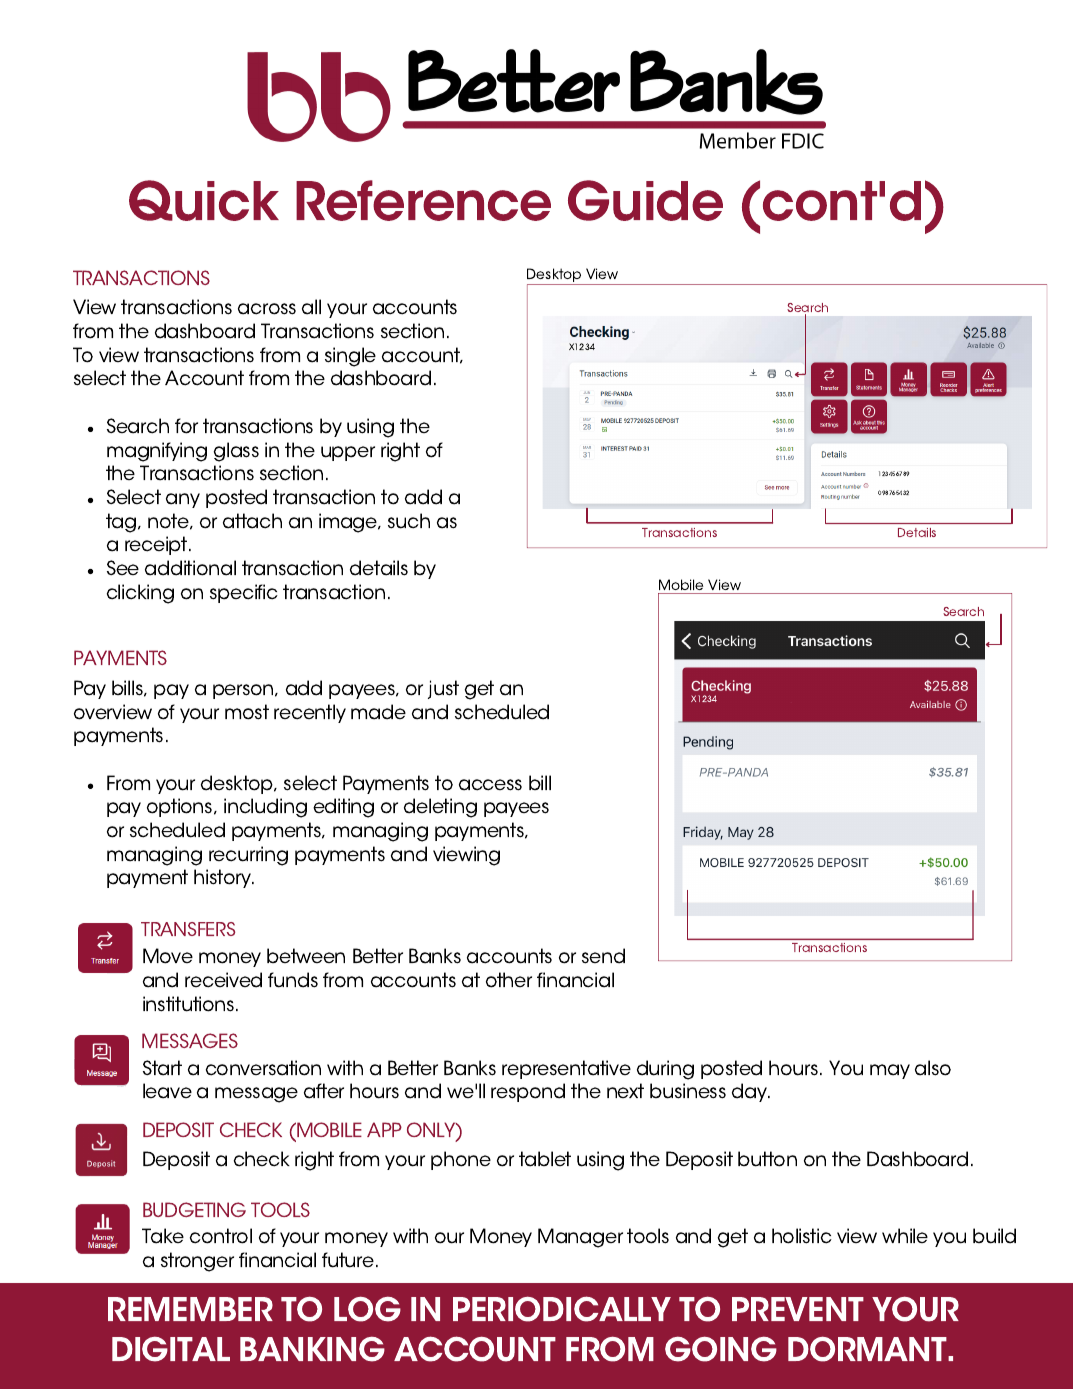 The width and height of the image is (1073, 1389). What do you see at coordinates (265, 808) in the image?
I see `including` at bounding box center [265, 808].
